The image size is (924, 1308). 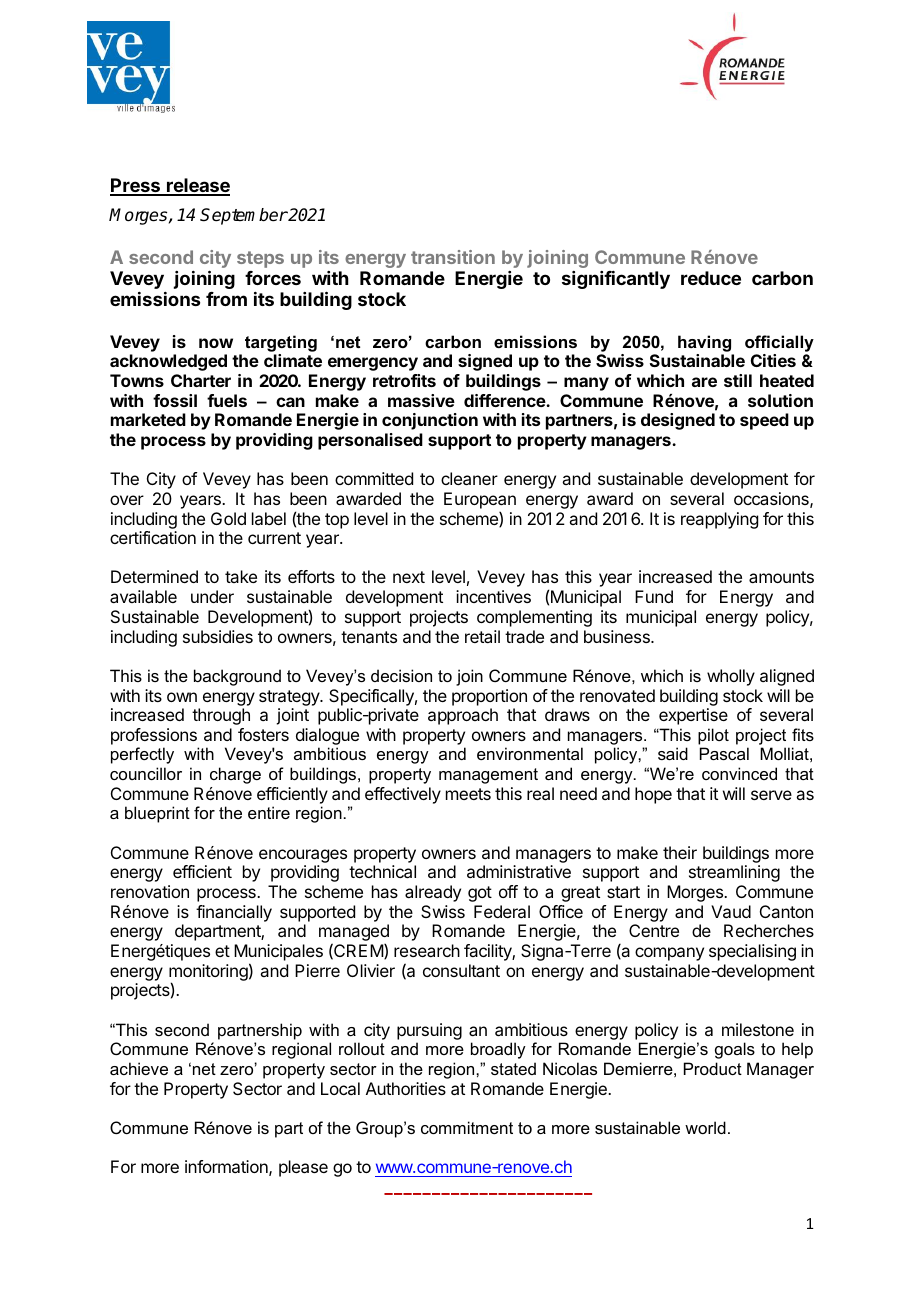 I want to click on please, so click(x=303, y=1168).
